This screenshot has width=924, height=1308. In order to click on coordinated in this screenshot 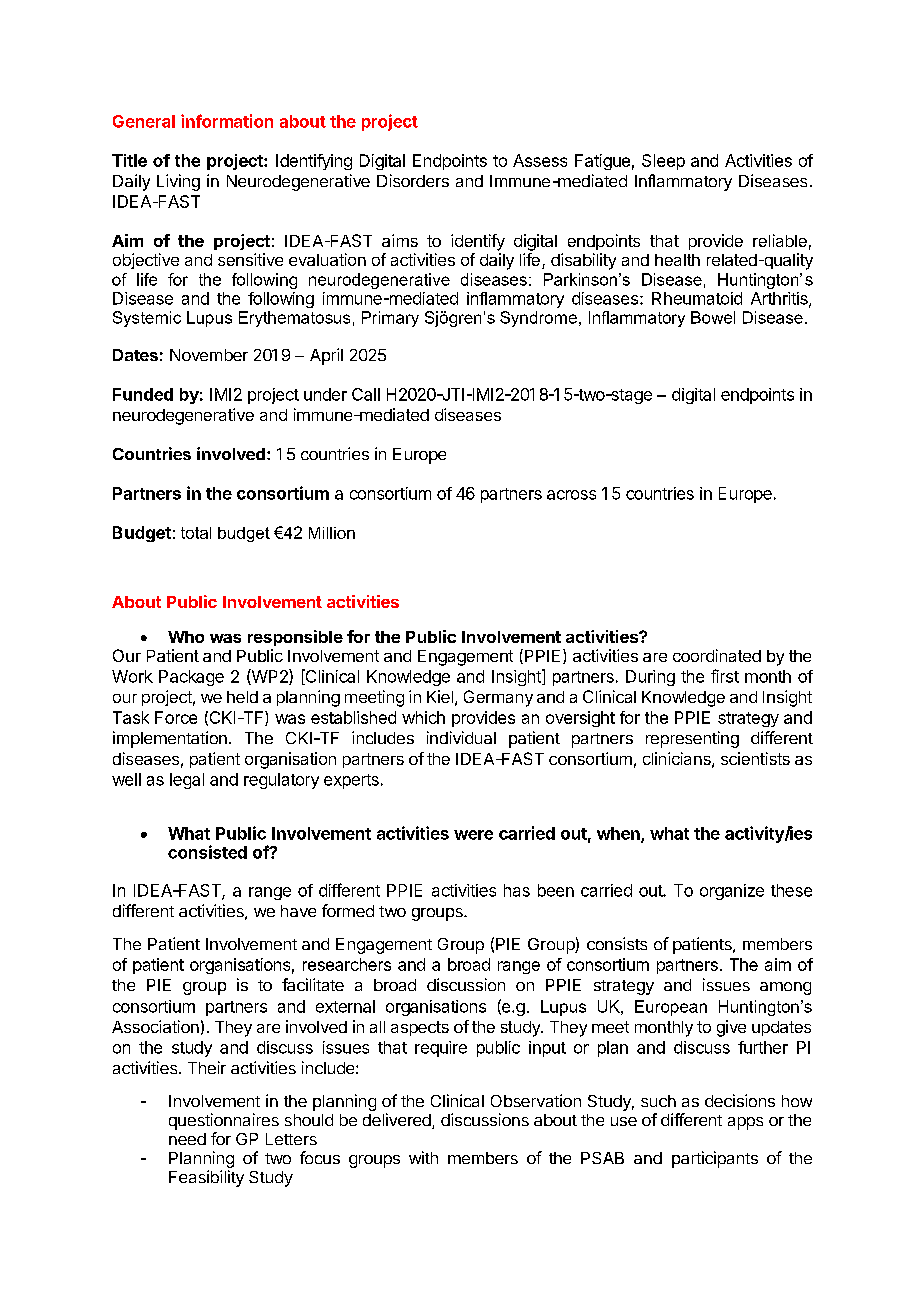, I will do `click(717, 655)`.
